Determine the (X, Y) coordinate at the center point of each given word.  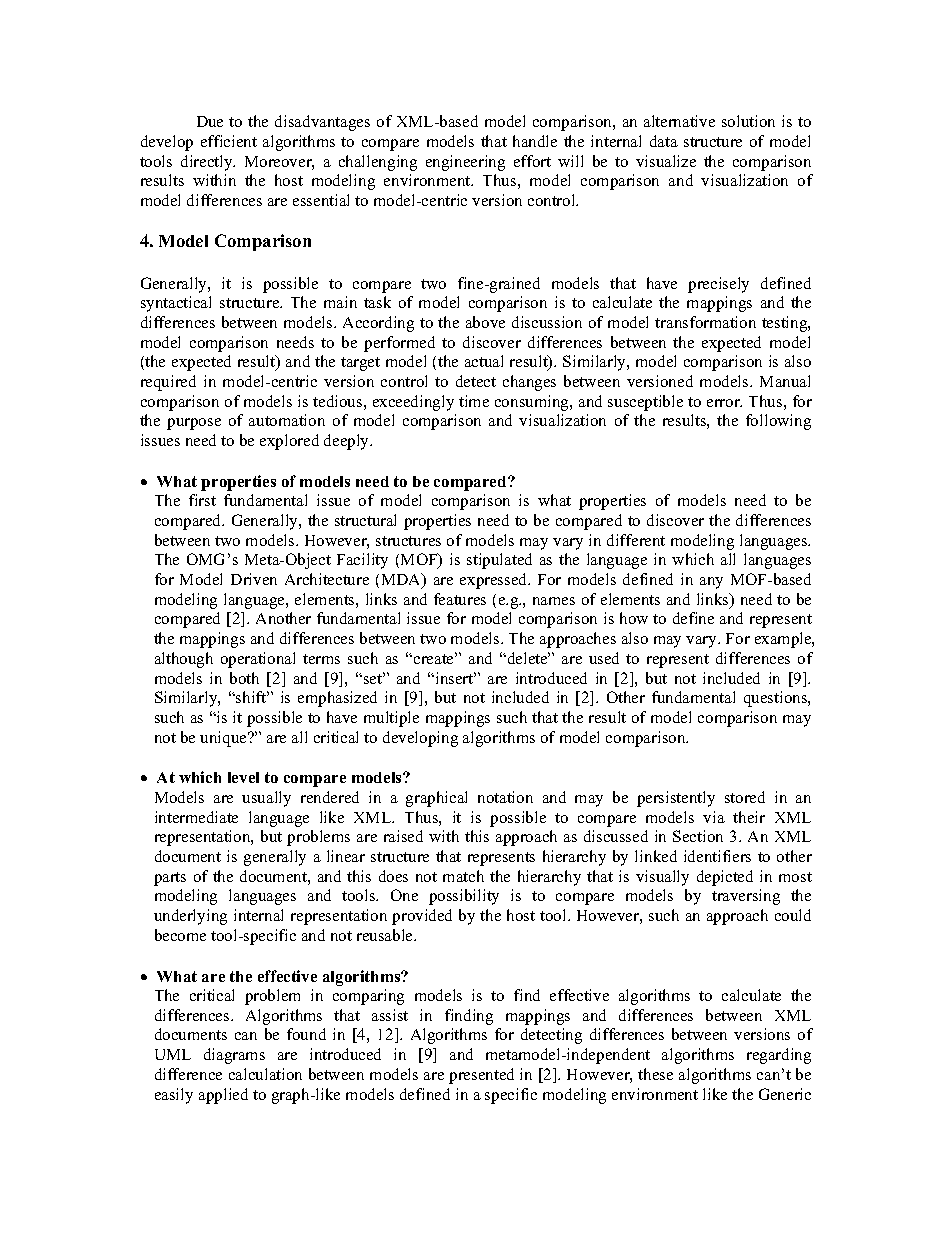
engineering (465, 163)
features (460, 599)
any (711, 583)
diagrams (234, 1056)
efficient (229, 141)
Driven (254, 579)
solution (748, 121)
